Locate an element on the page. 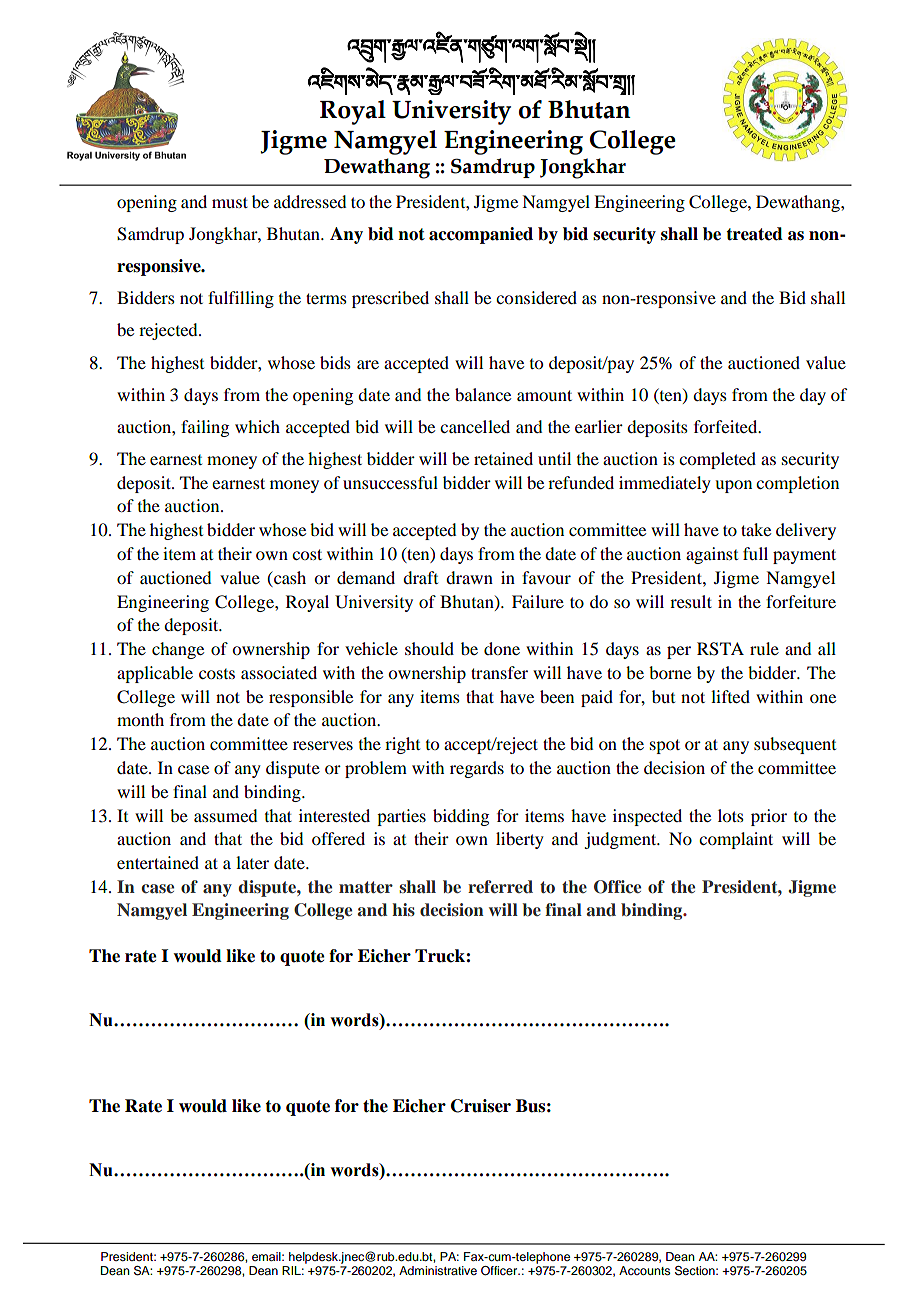 This page has height=1308, width=924. treated is located at coordinates (754, 234).
